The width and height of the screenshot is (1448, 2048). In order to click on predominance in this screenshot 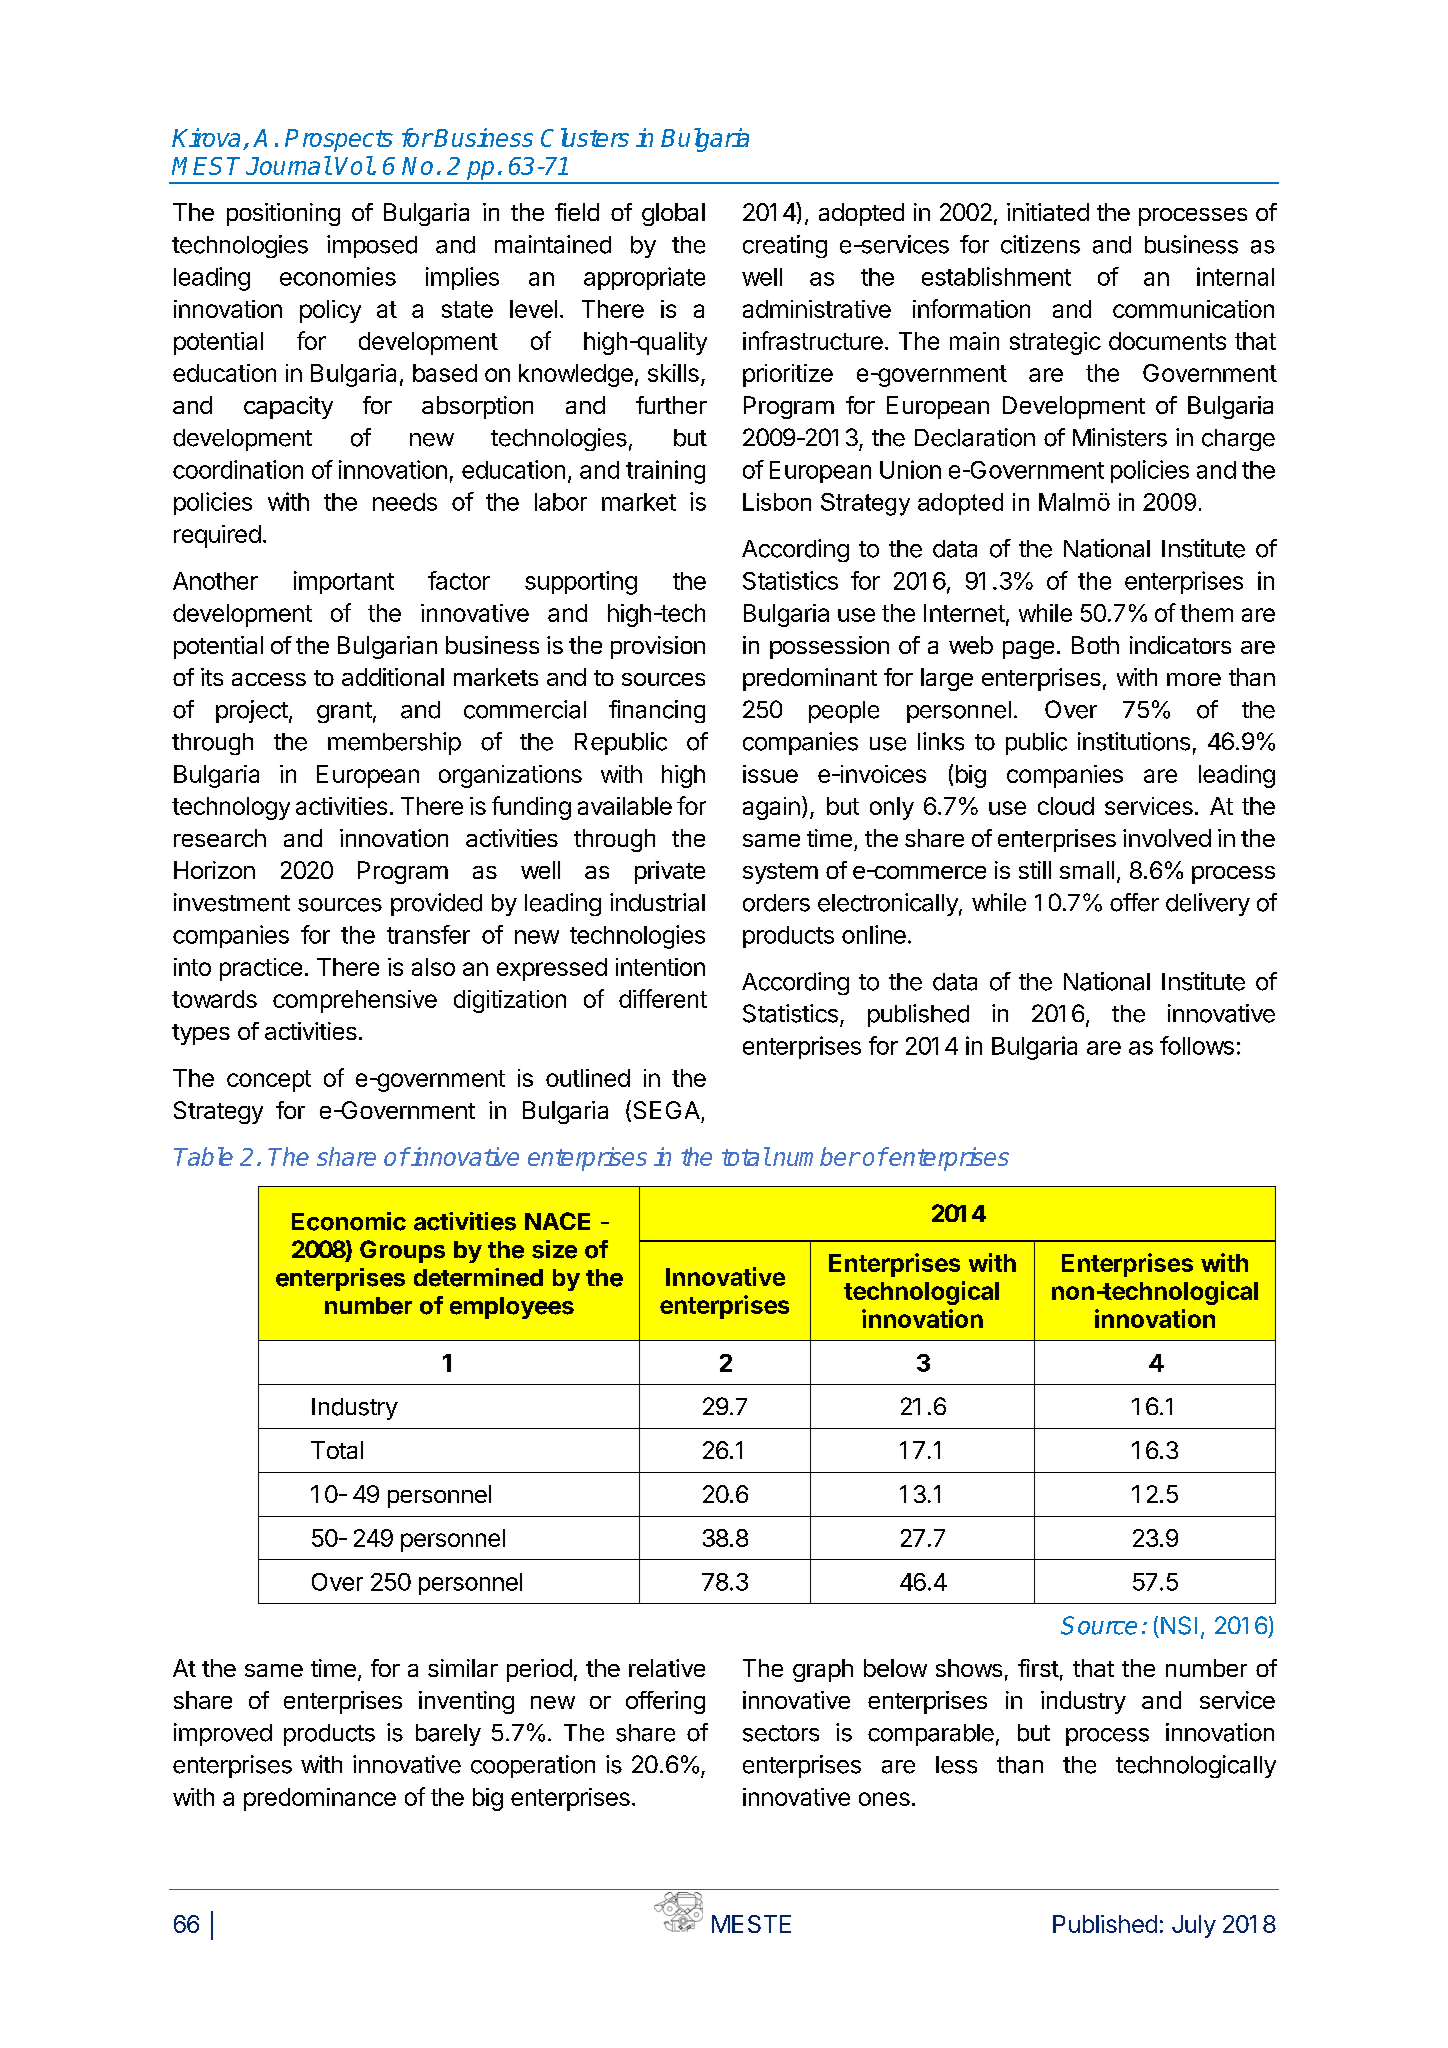, I will do `click(320, 1799)`.
